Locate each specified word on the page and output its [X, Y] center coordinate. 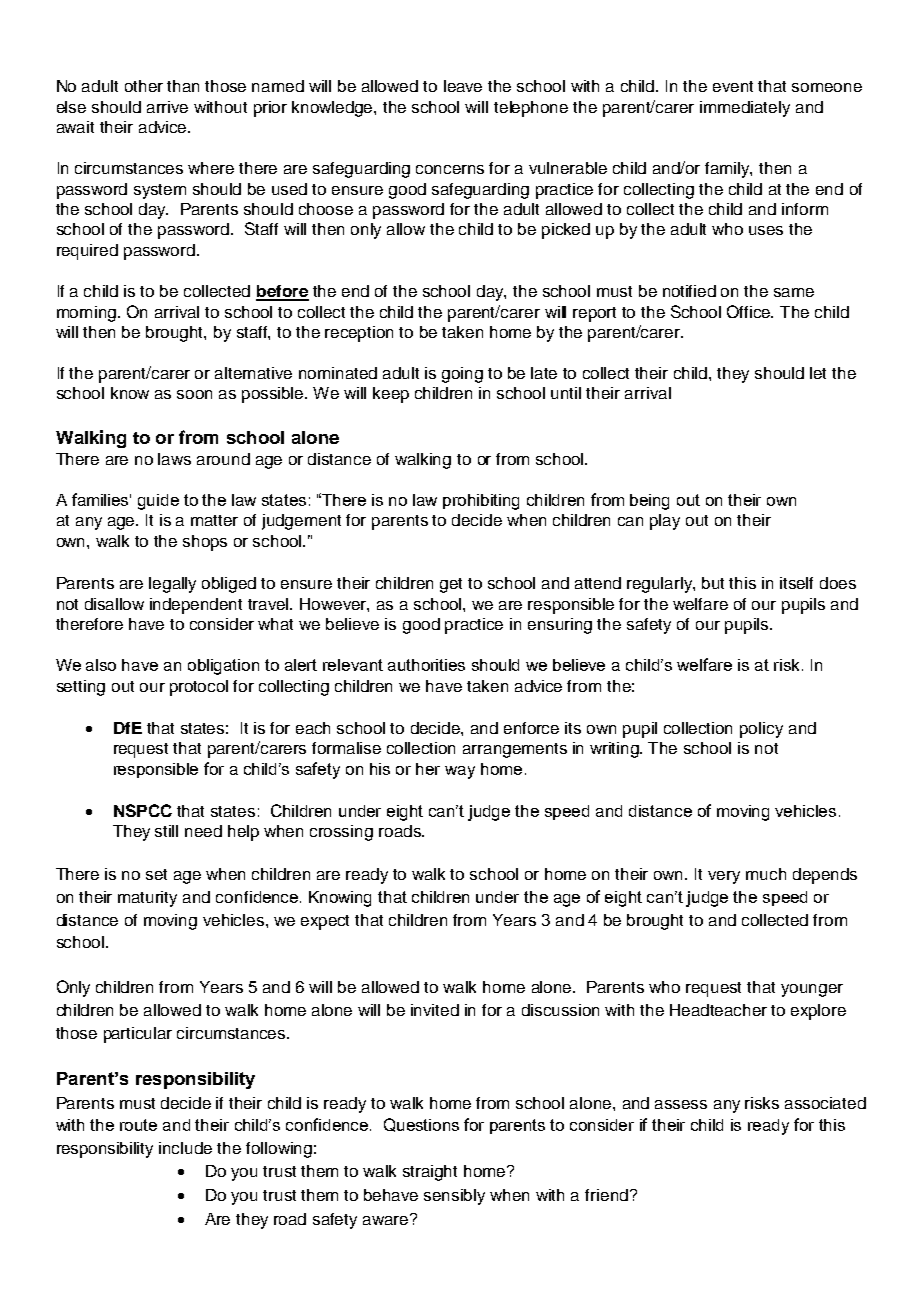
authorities [426, 665]
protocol [199, 688]
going [462, 375]
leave [463, 86]
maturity [147, 899]
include [185, 1148]
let [818, 373]
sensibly [454, 1197]
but [713, 583]
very [724, 877]
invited [435, 1010]
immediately [745, 109]
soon [194, 394]
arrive [167, 107]
